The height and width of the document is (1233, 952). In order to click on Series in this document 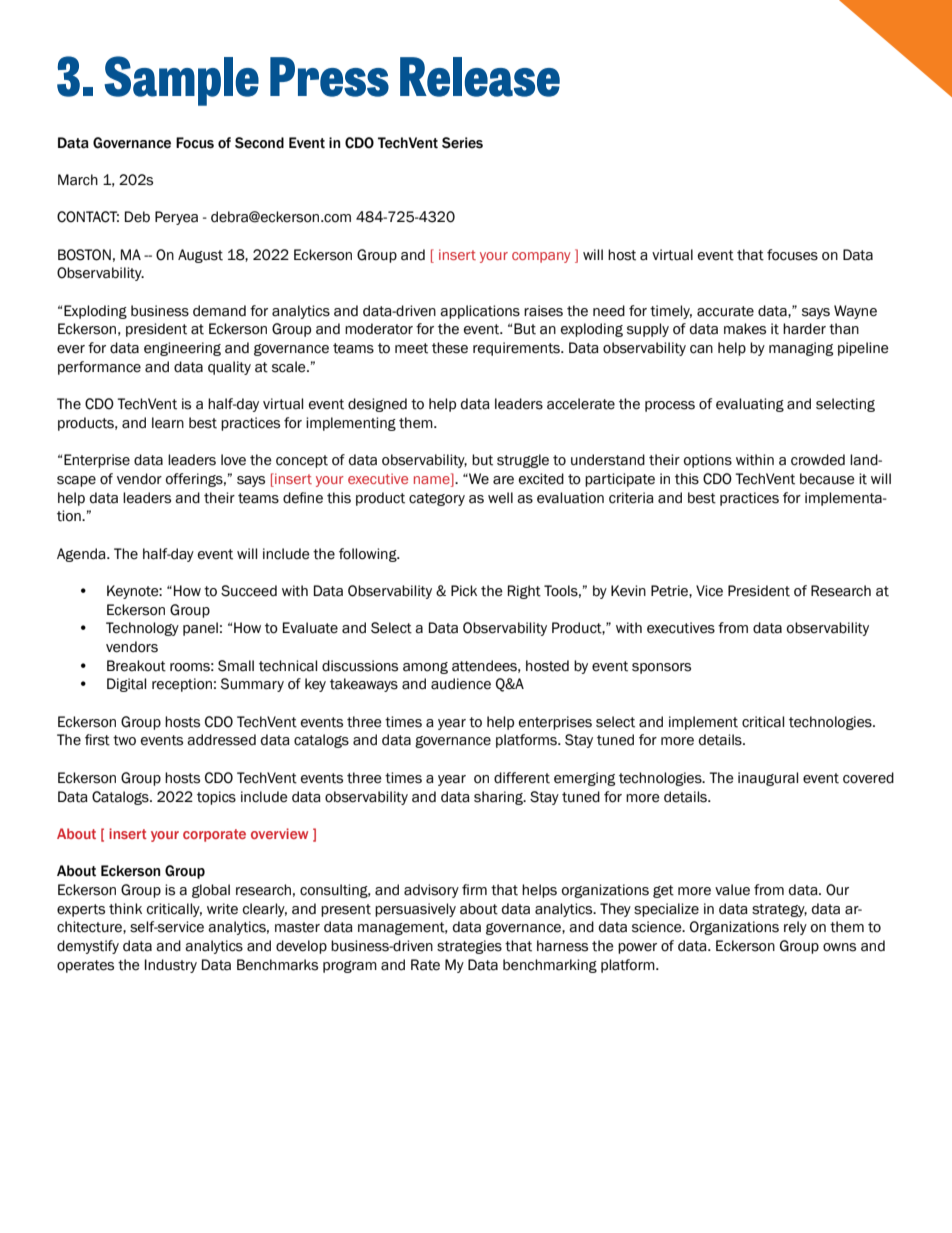, I will do `click(462, 143)`.
